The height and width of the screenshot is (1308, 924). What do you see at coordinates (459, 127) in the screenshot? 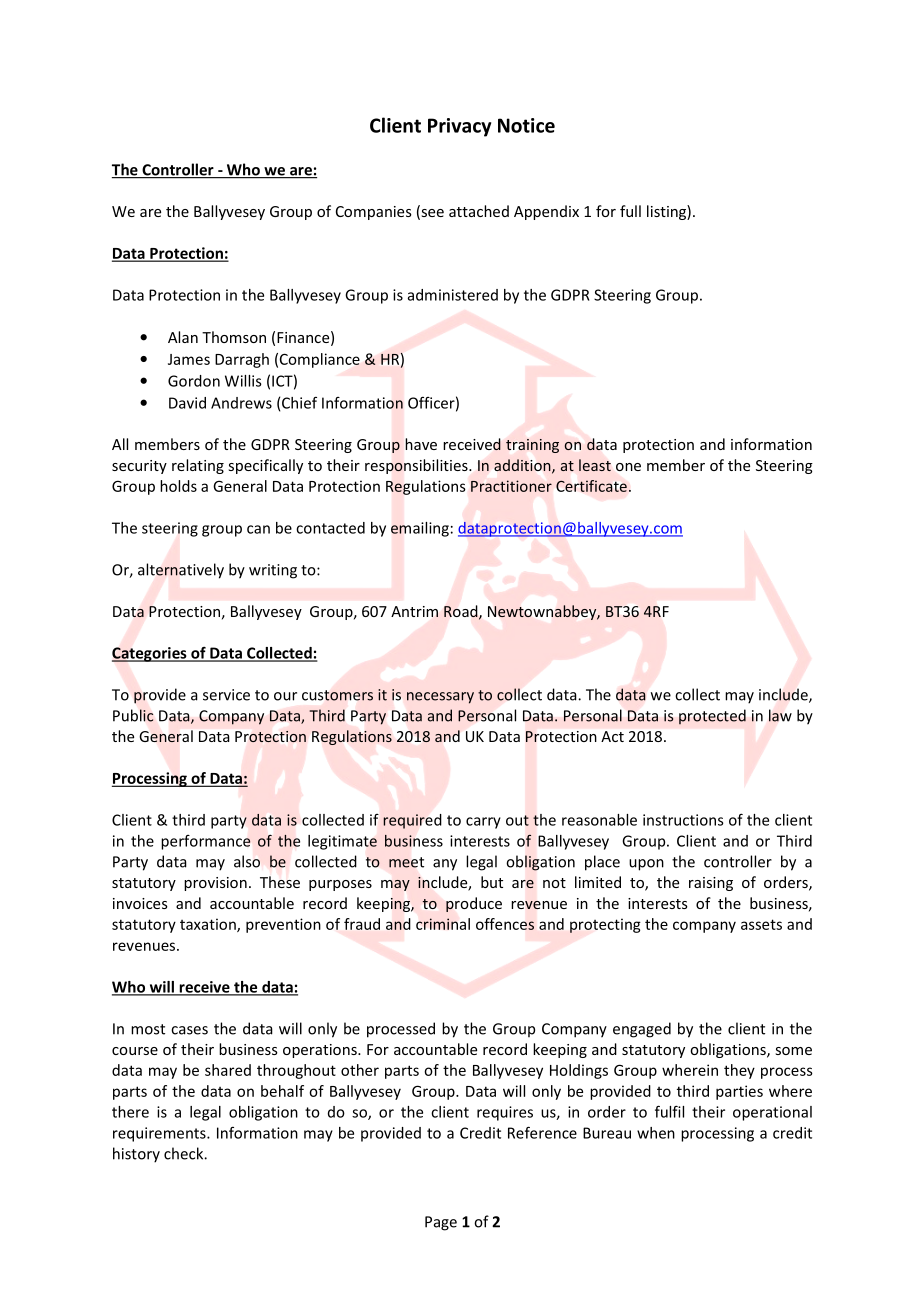
I see `Privacy` at bounding box center [459, 127].
